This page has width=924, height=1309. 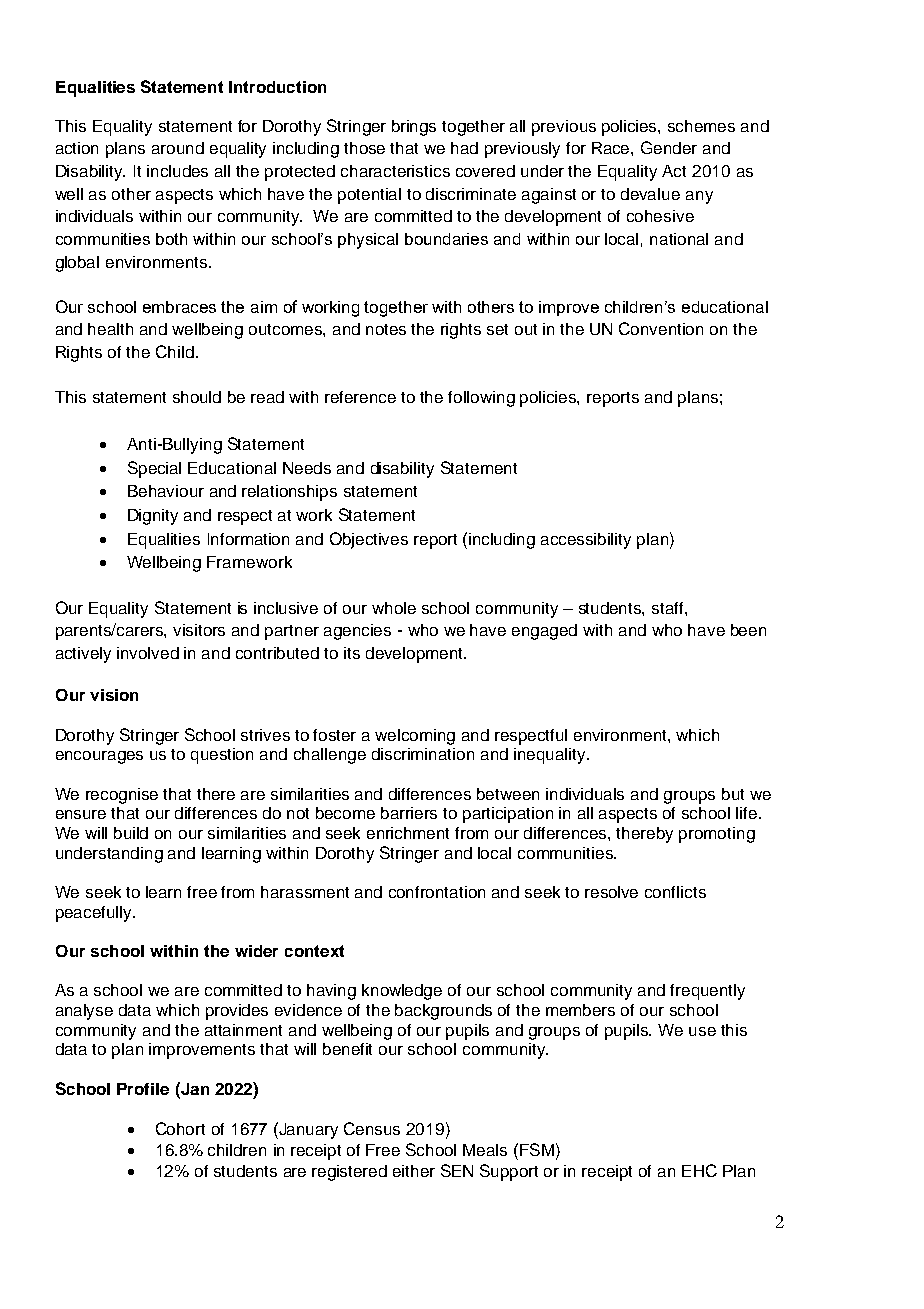 What do you see at coordinates (414, 1171) in the page?
I see `either` at bounding box center [414, 1171].
